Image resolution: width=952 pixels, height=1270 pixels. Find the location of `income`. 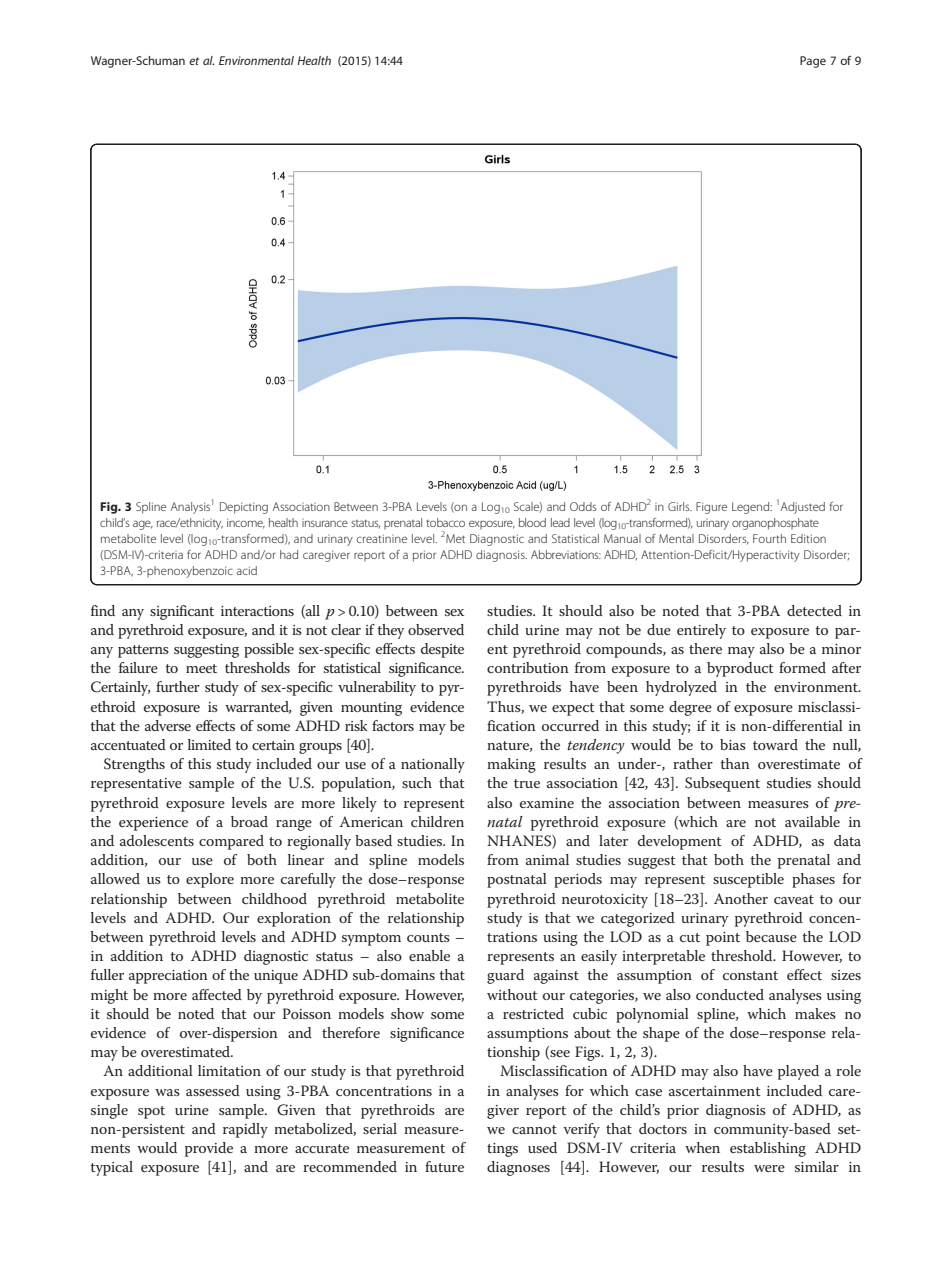

income is located at coordinates (246, 523).
